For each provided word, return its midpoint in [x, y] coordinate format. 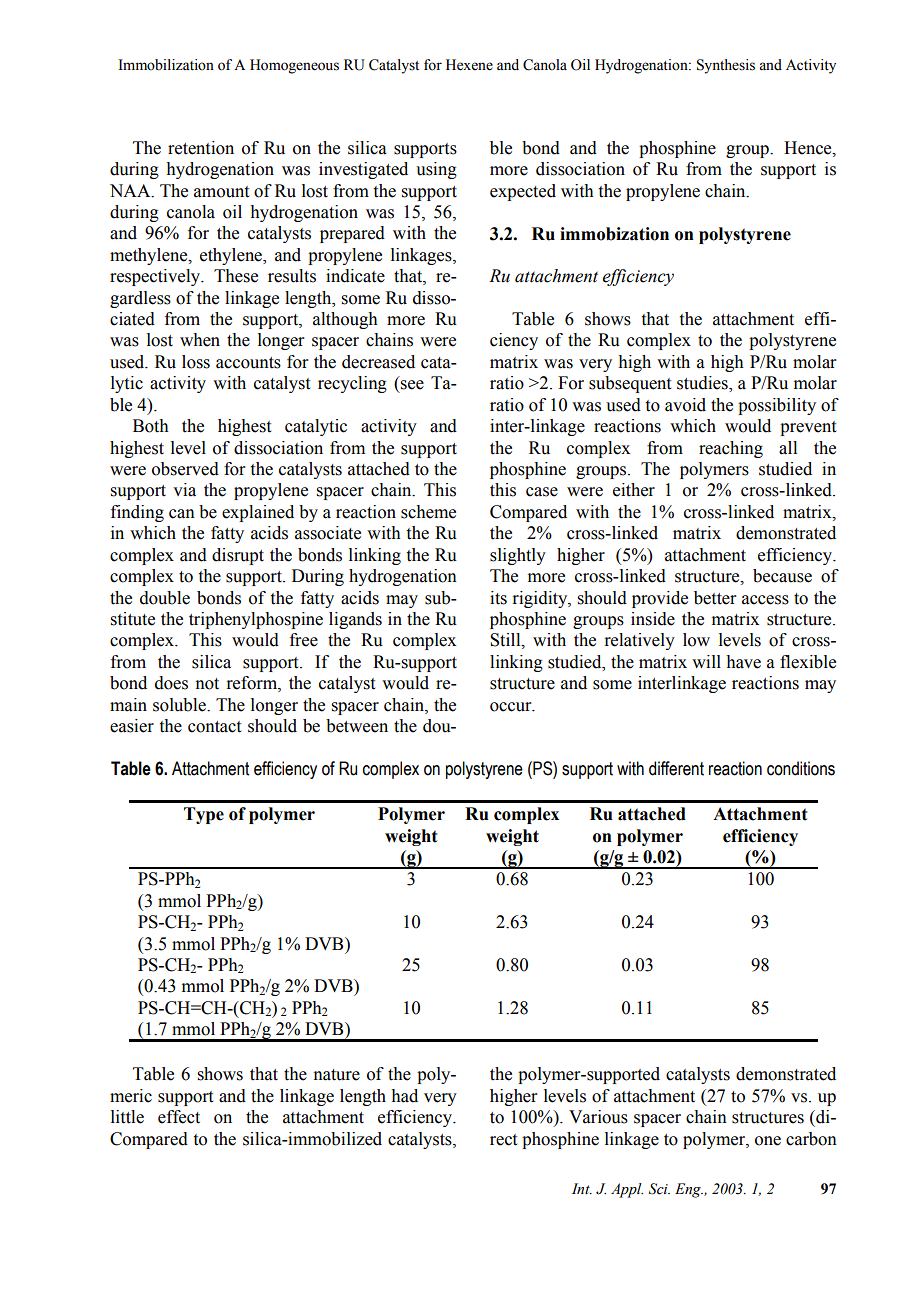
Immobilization [166, 65]
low [696, 640]
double [165, 598]
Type [204, 815]
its [498, 598]
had [404, 1096]
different [676, 768]
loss [196, 362]
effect [179, 1117]
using [436, 170]
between [357, 726]
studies [703, 384]
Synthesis [726, 66]
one [768, 1141]
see [412, 385]
